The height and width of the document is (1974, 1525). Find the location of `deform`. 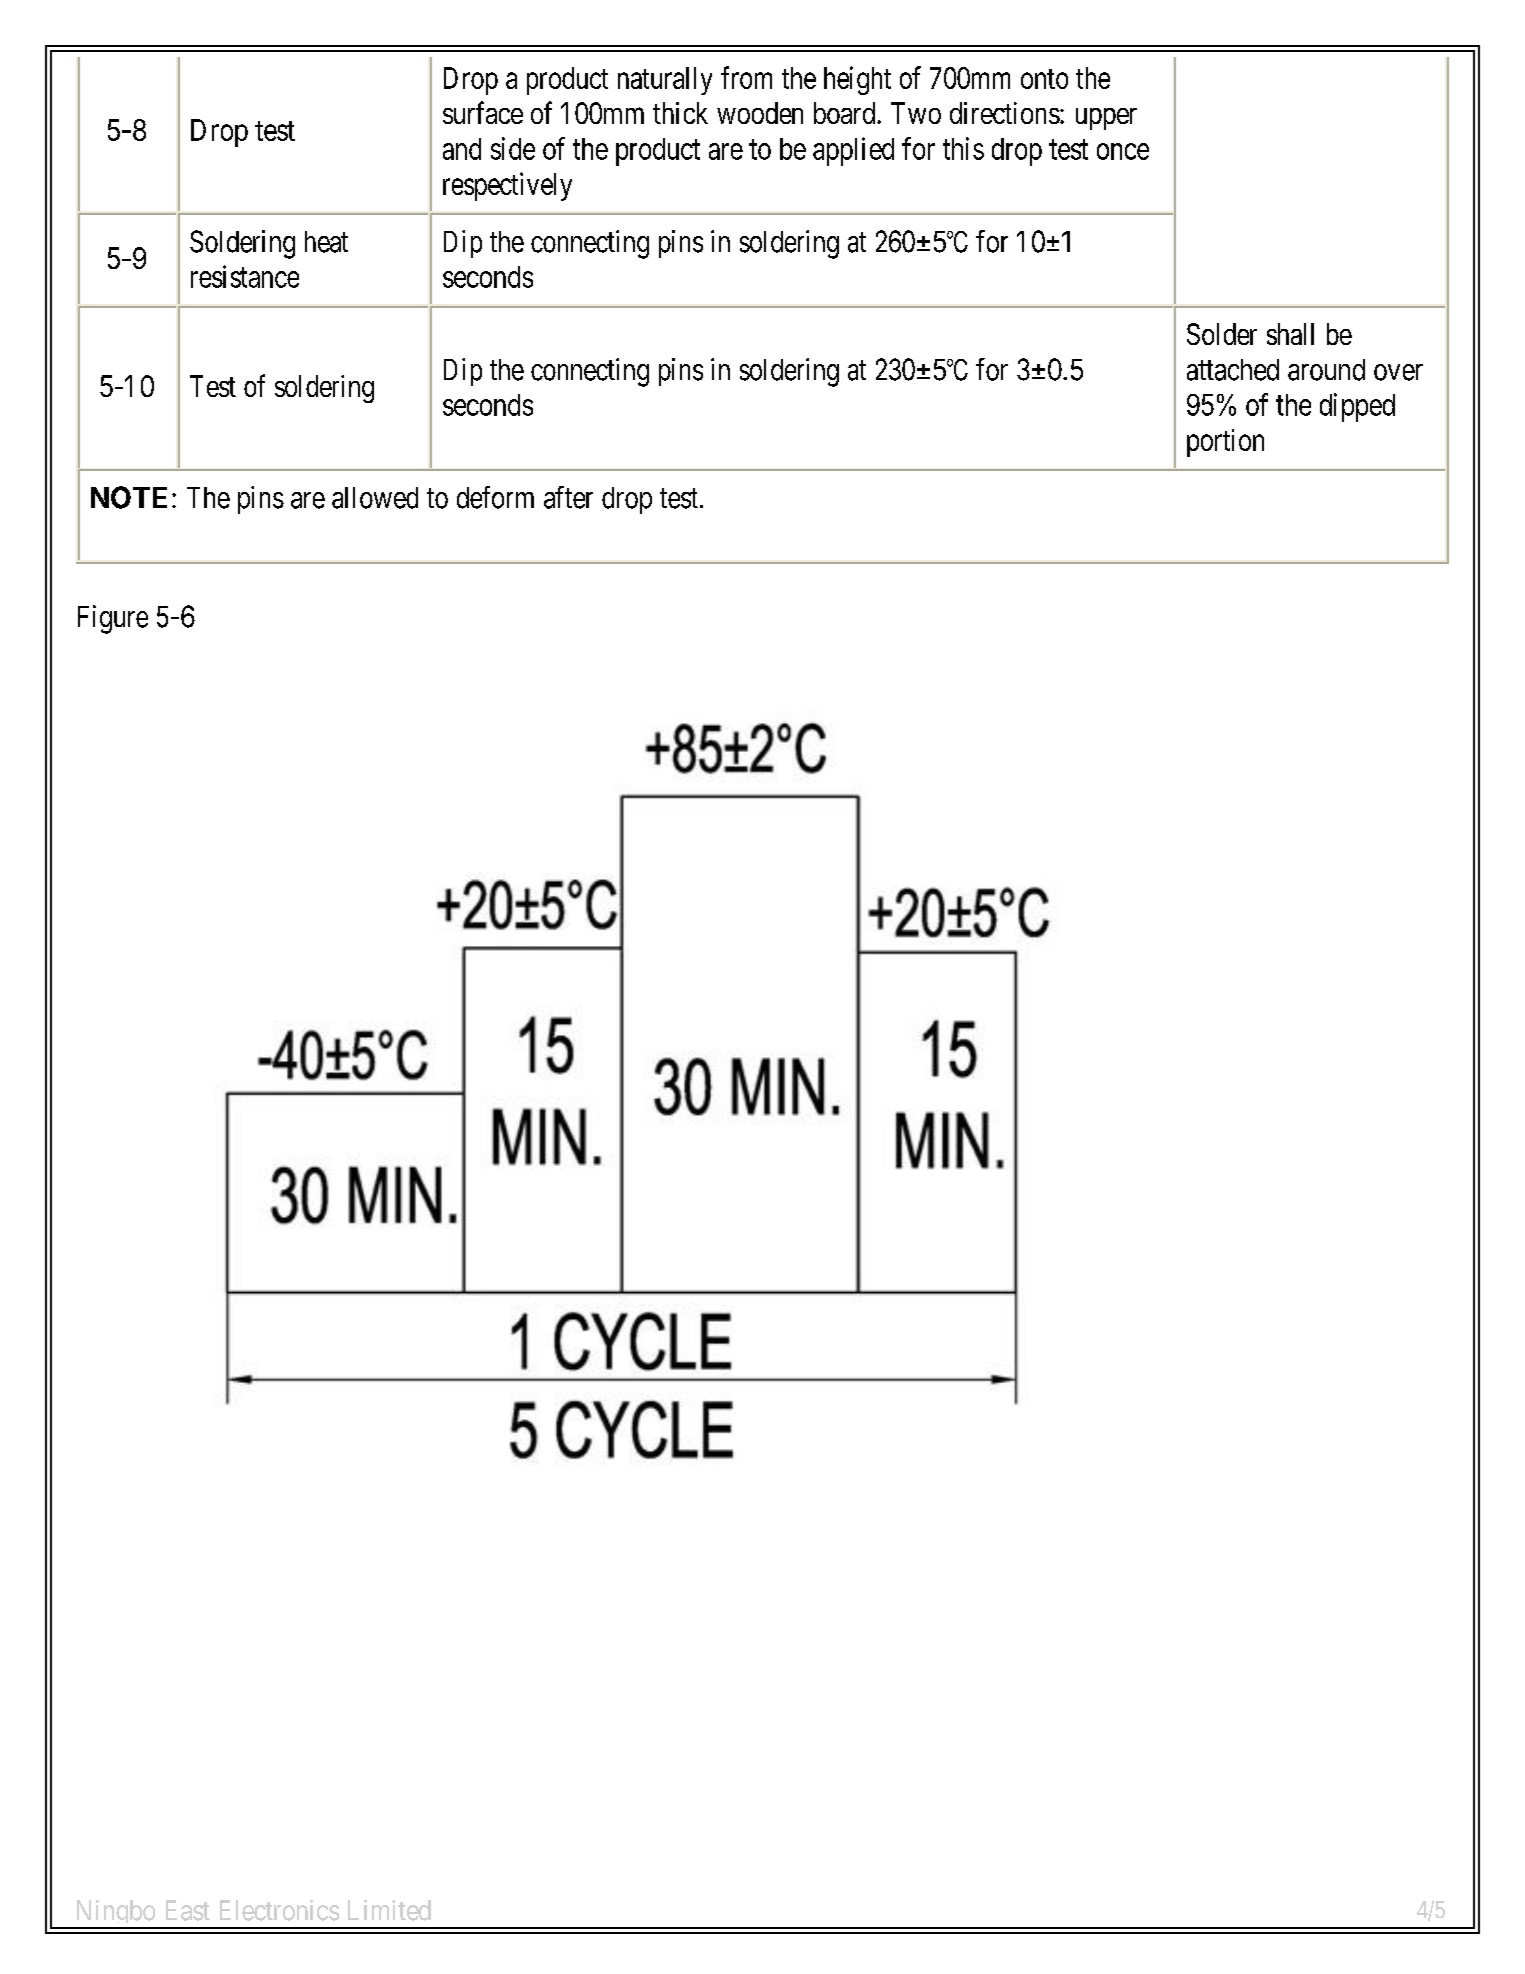

deform is located at coordinates (495, 497).
